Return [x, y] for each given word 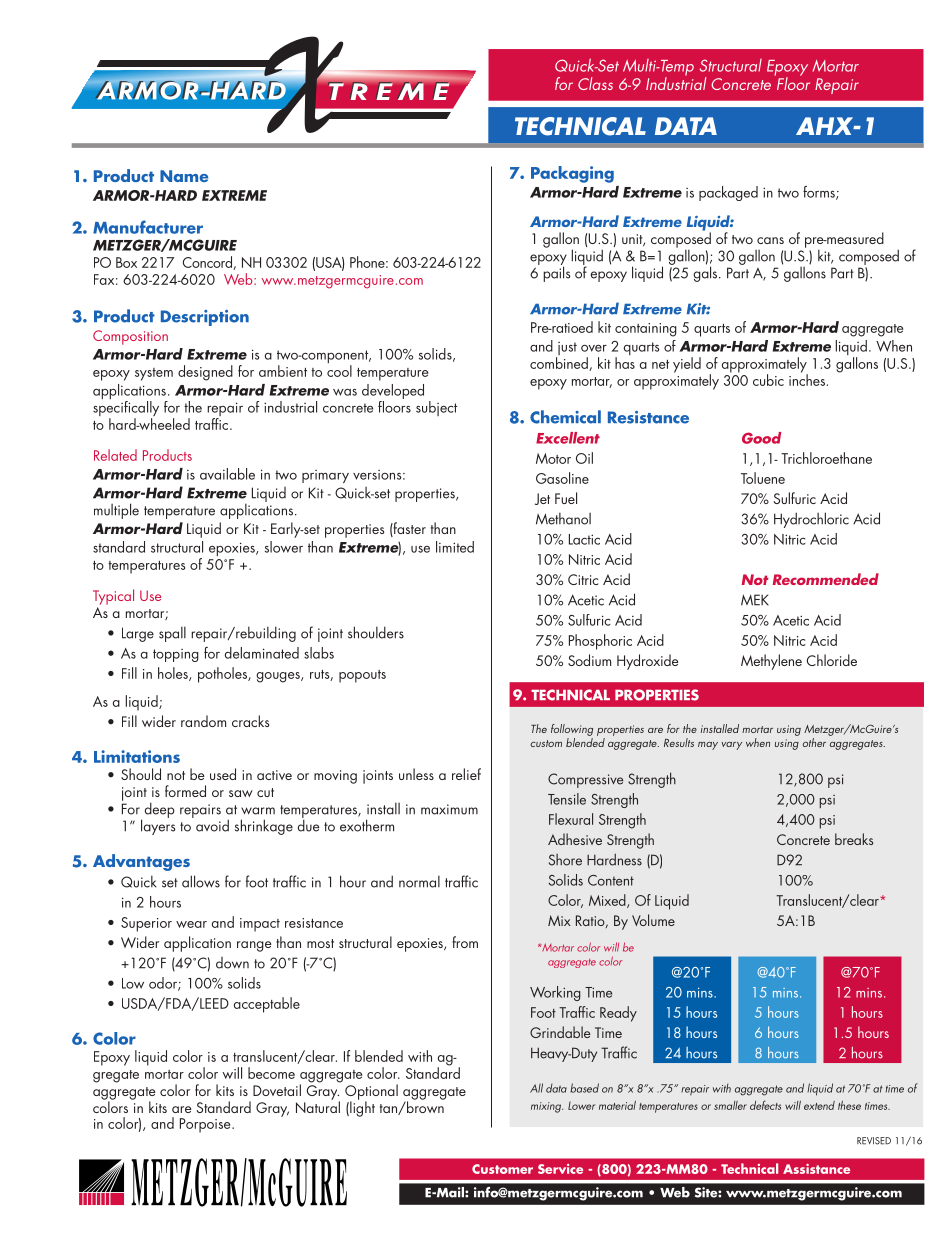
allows [201, 881]
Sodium [589, 660]
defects [765, 1105]
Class [595, 83]
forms [820, 193]
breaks [854, 839]
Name [184, 176]
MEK [755, 600]
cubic [768, 380]
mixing [547, 1107]
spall [172, 634]
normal [419, 881]
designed [205, 373]
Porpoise [206, 1125]
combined [560, 364]
